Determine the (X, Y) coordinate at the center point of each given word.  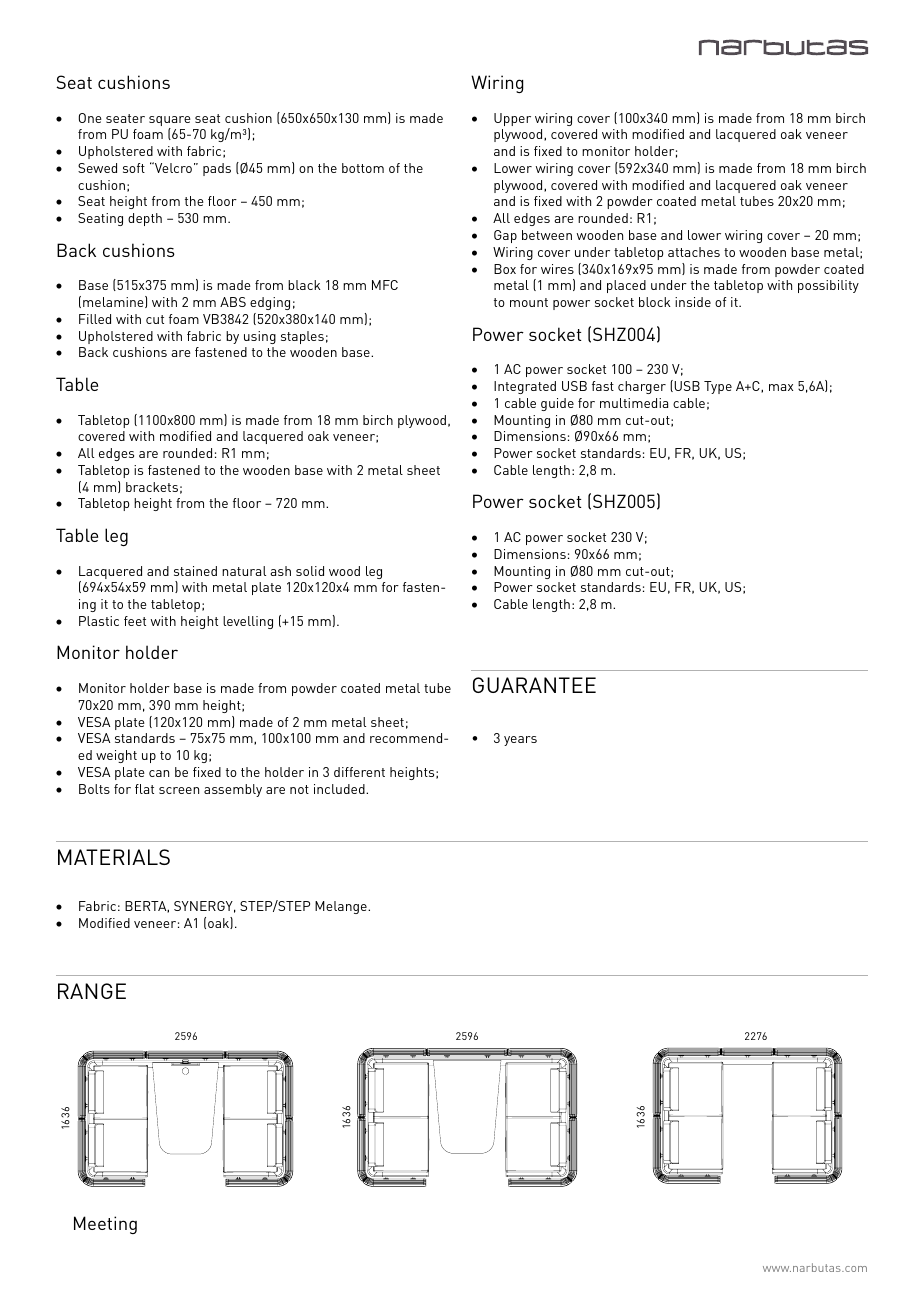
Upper (512, 119)
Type (718, 387)
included (340, 789)
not (299, 789)
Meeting (105, 1225)
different (359, 772)
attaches (694, 252)
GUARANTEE (534, 685)
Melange (342, 907)
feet (135, 621)
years (520, 741)
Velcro (172, 167)
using (260, 337)
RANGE (92, 991)
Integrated (525, 387)
